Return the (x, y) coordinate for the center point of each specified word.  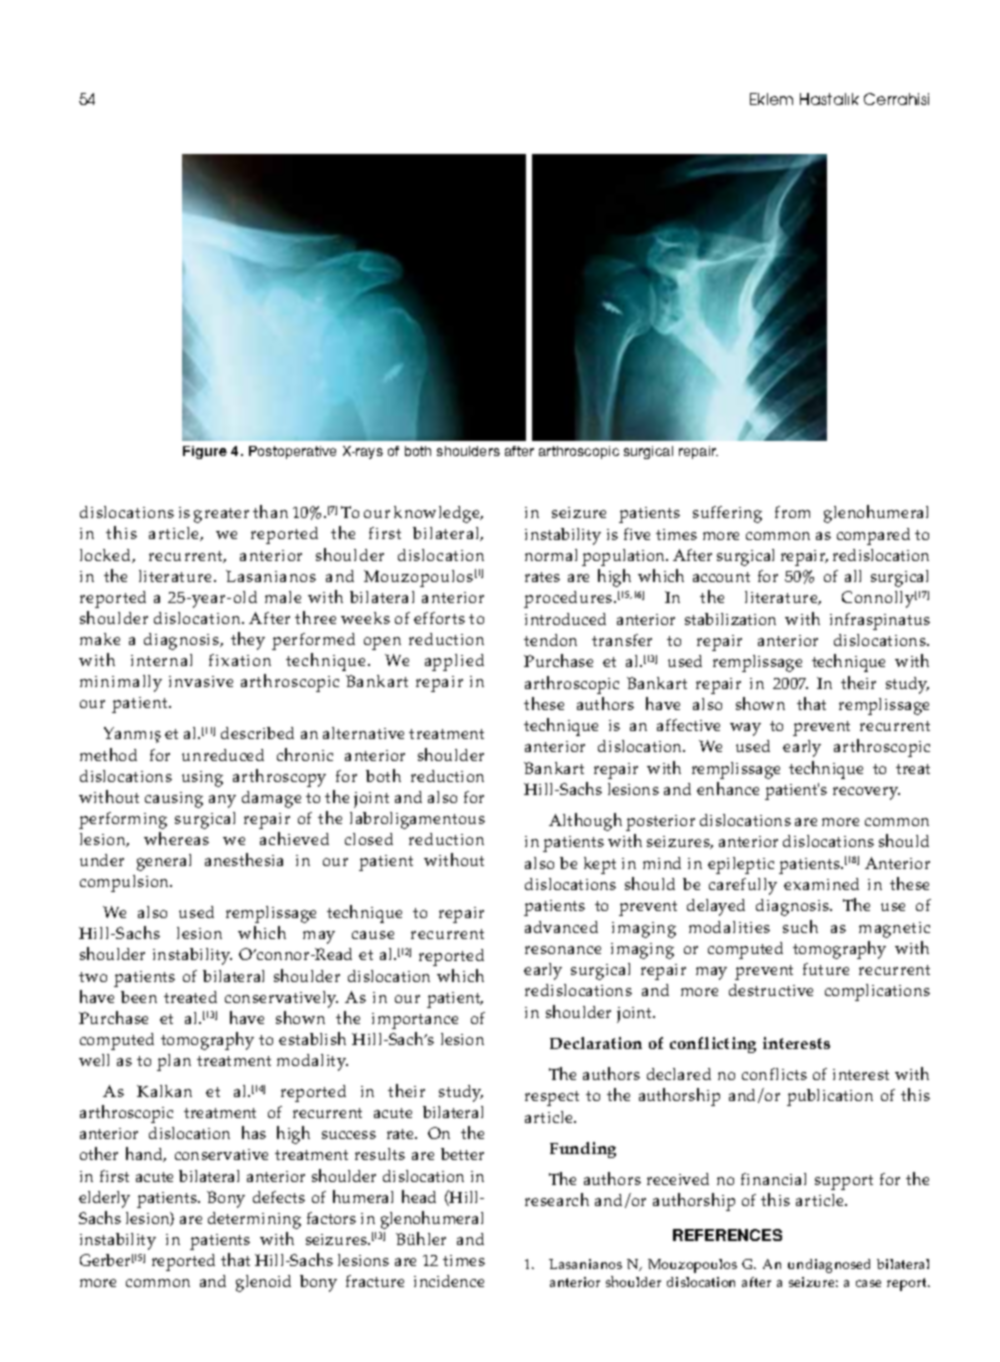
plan (174, 1062)
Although (585, 822)
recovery (866, 793)
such (800, 926)
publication (830, 1097)
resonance (563, 950)
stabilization (730, 619)
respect (552, 1098)
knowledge (438, 514)
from (792, 512)
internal (161, 660)
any (222, 801)
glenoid (263, 1283)
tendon (550, 640)
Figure (205, 452)
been (139, 997)
